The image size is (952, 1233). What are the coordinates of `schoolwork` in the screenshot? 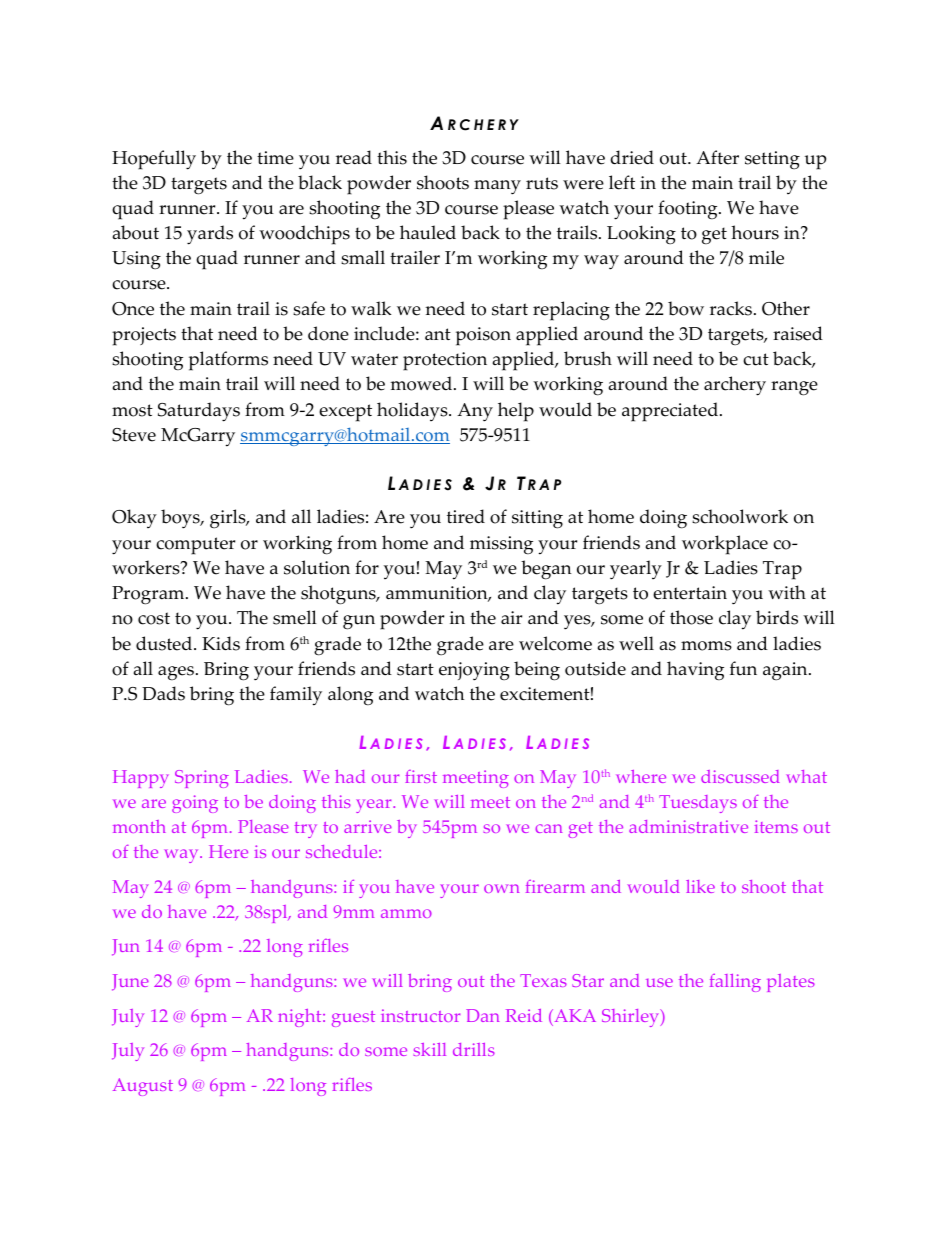 It's located at (740, 516).
